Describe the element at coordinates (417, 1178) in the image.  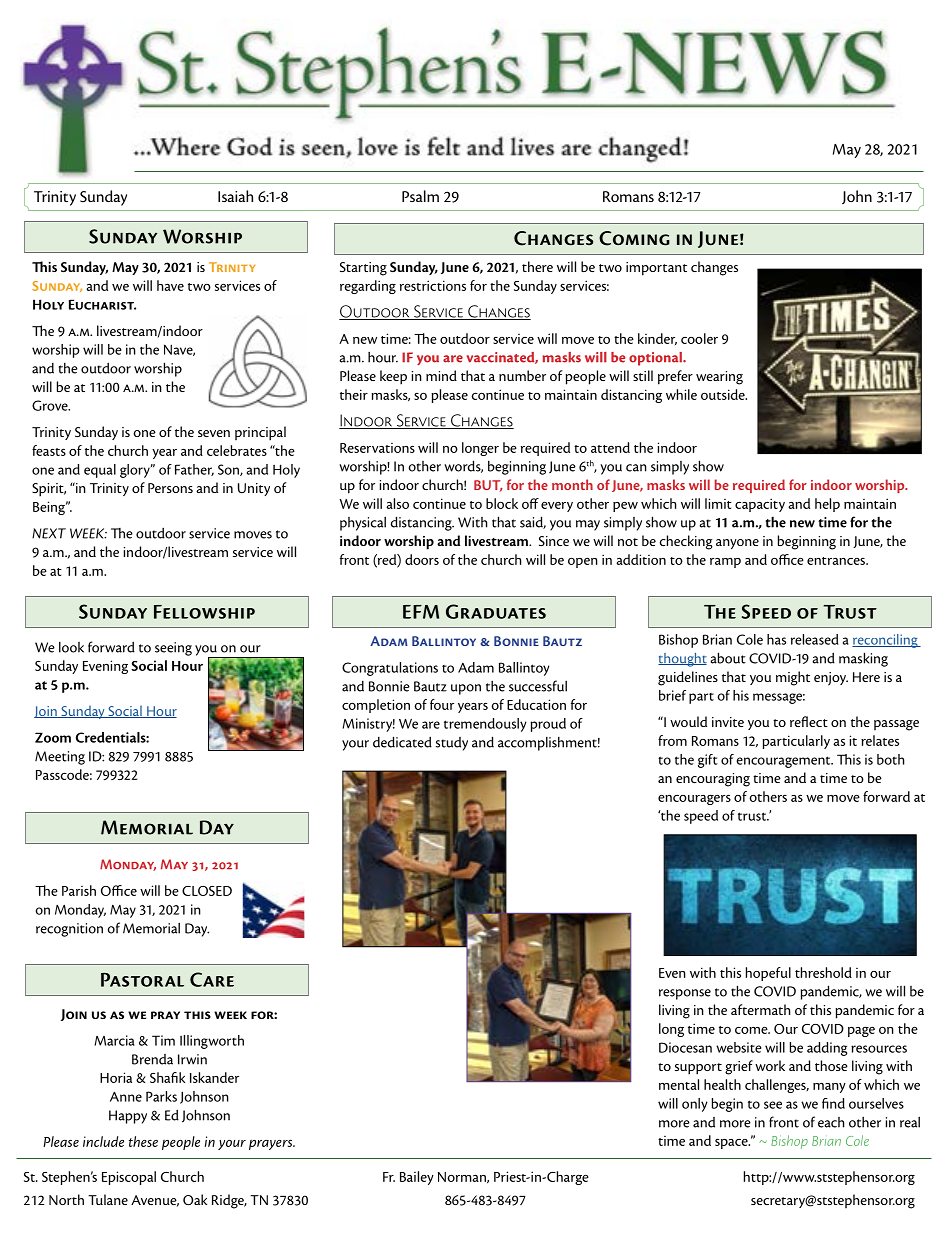
I see `Bailey` at that location.
